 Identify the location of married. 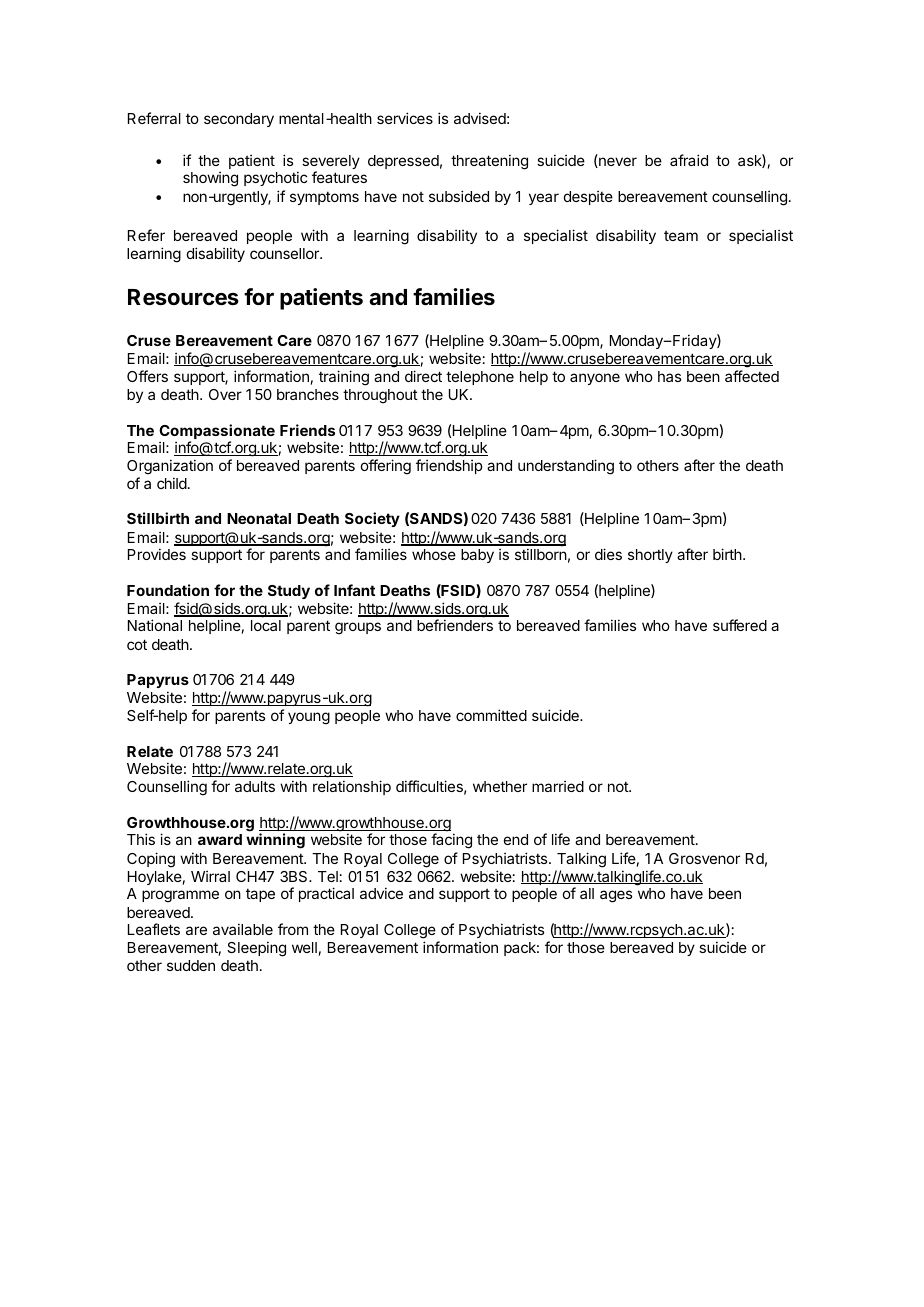
(558, 786).
